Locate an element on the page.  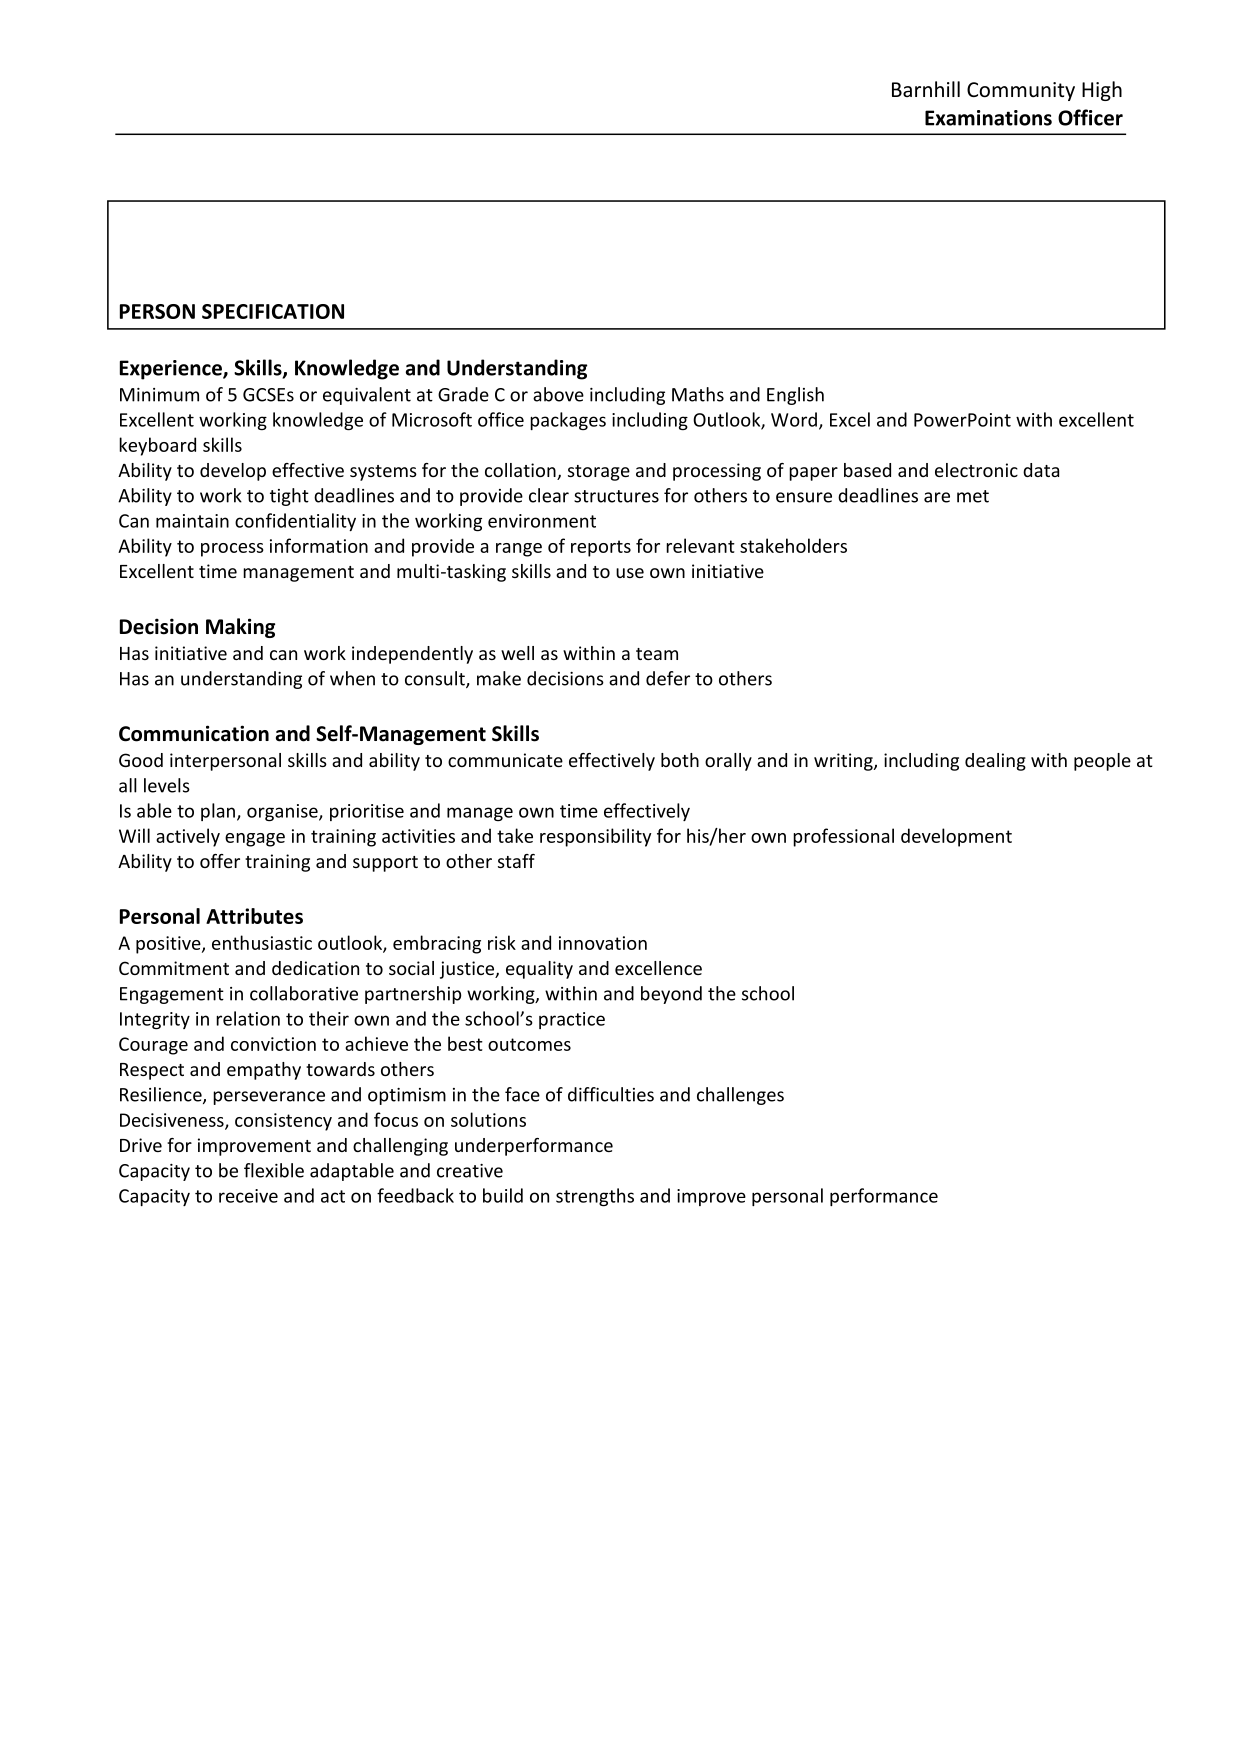
flexible is located at coordinates (274, 1170).
